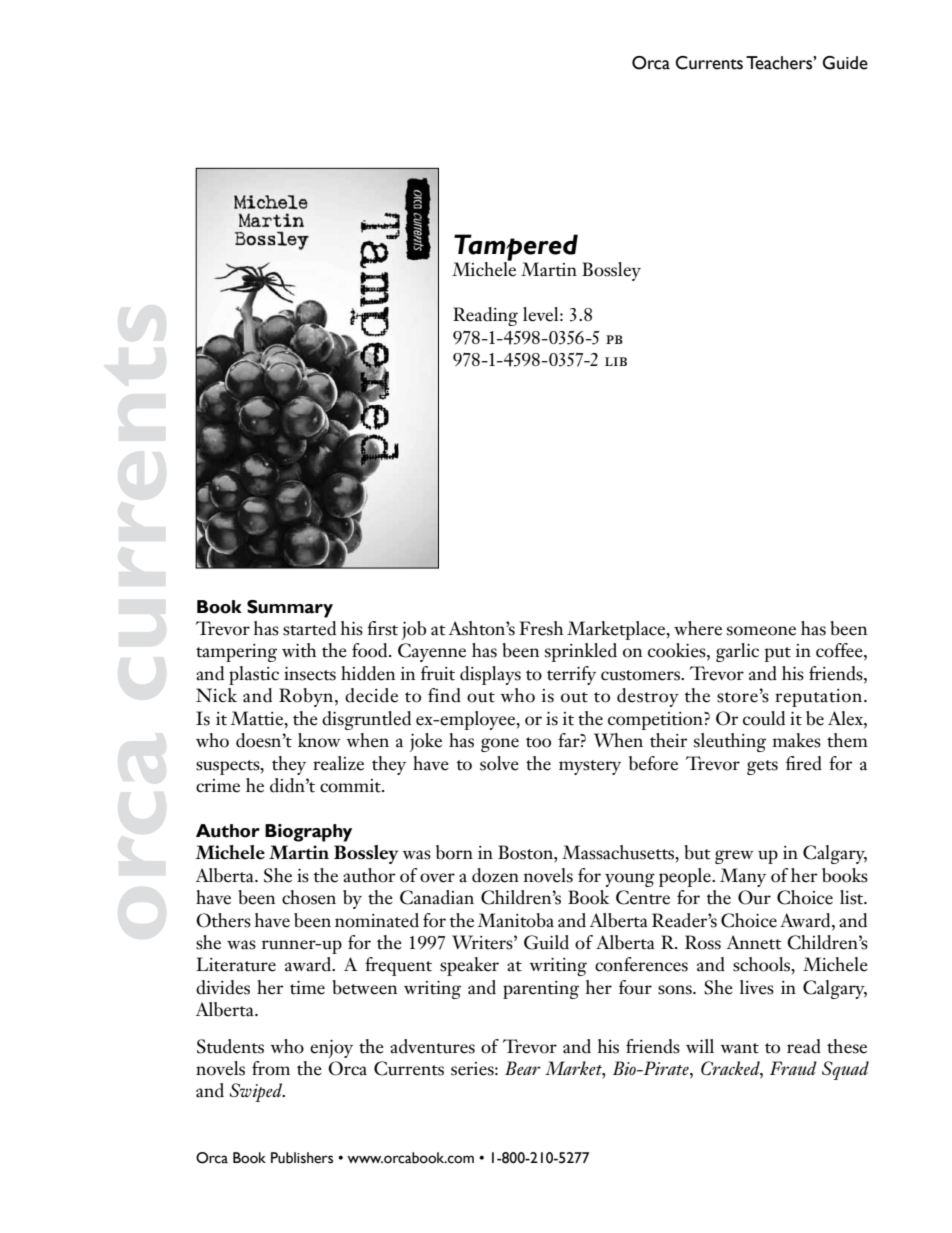  What do you see at coordinates (743, 877) in the screenshot?
I see `Many` at bounding box center [743, 877].
